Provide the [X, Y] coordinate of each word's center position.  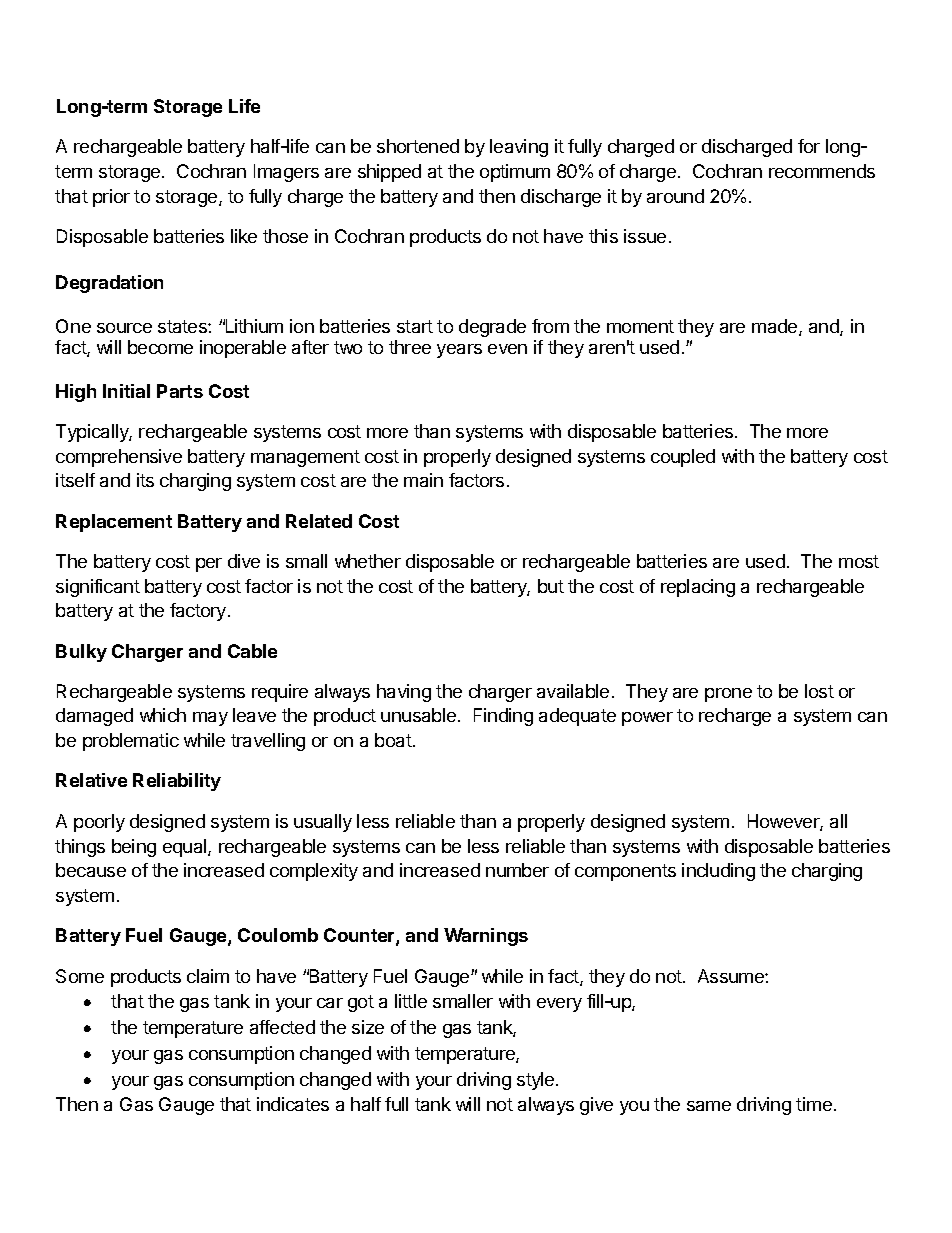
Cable [252, 651]
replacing [698, 588]
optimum [515, 173]
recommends [822, 171]
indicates [293, 1104]
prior [111, 198]
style [537, 1081]
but [551, 586]
